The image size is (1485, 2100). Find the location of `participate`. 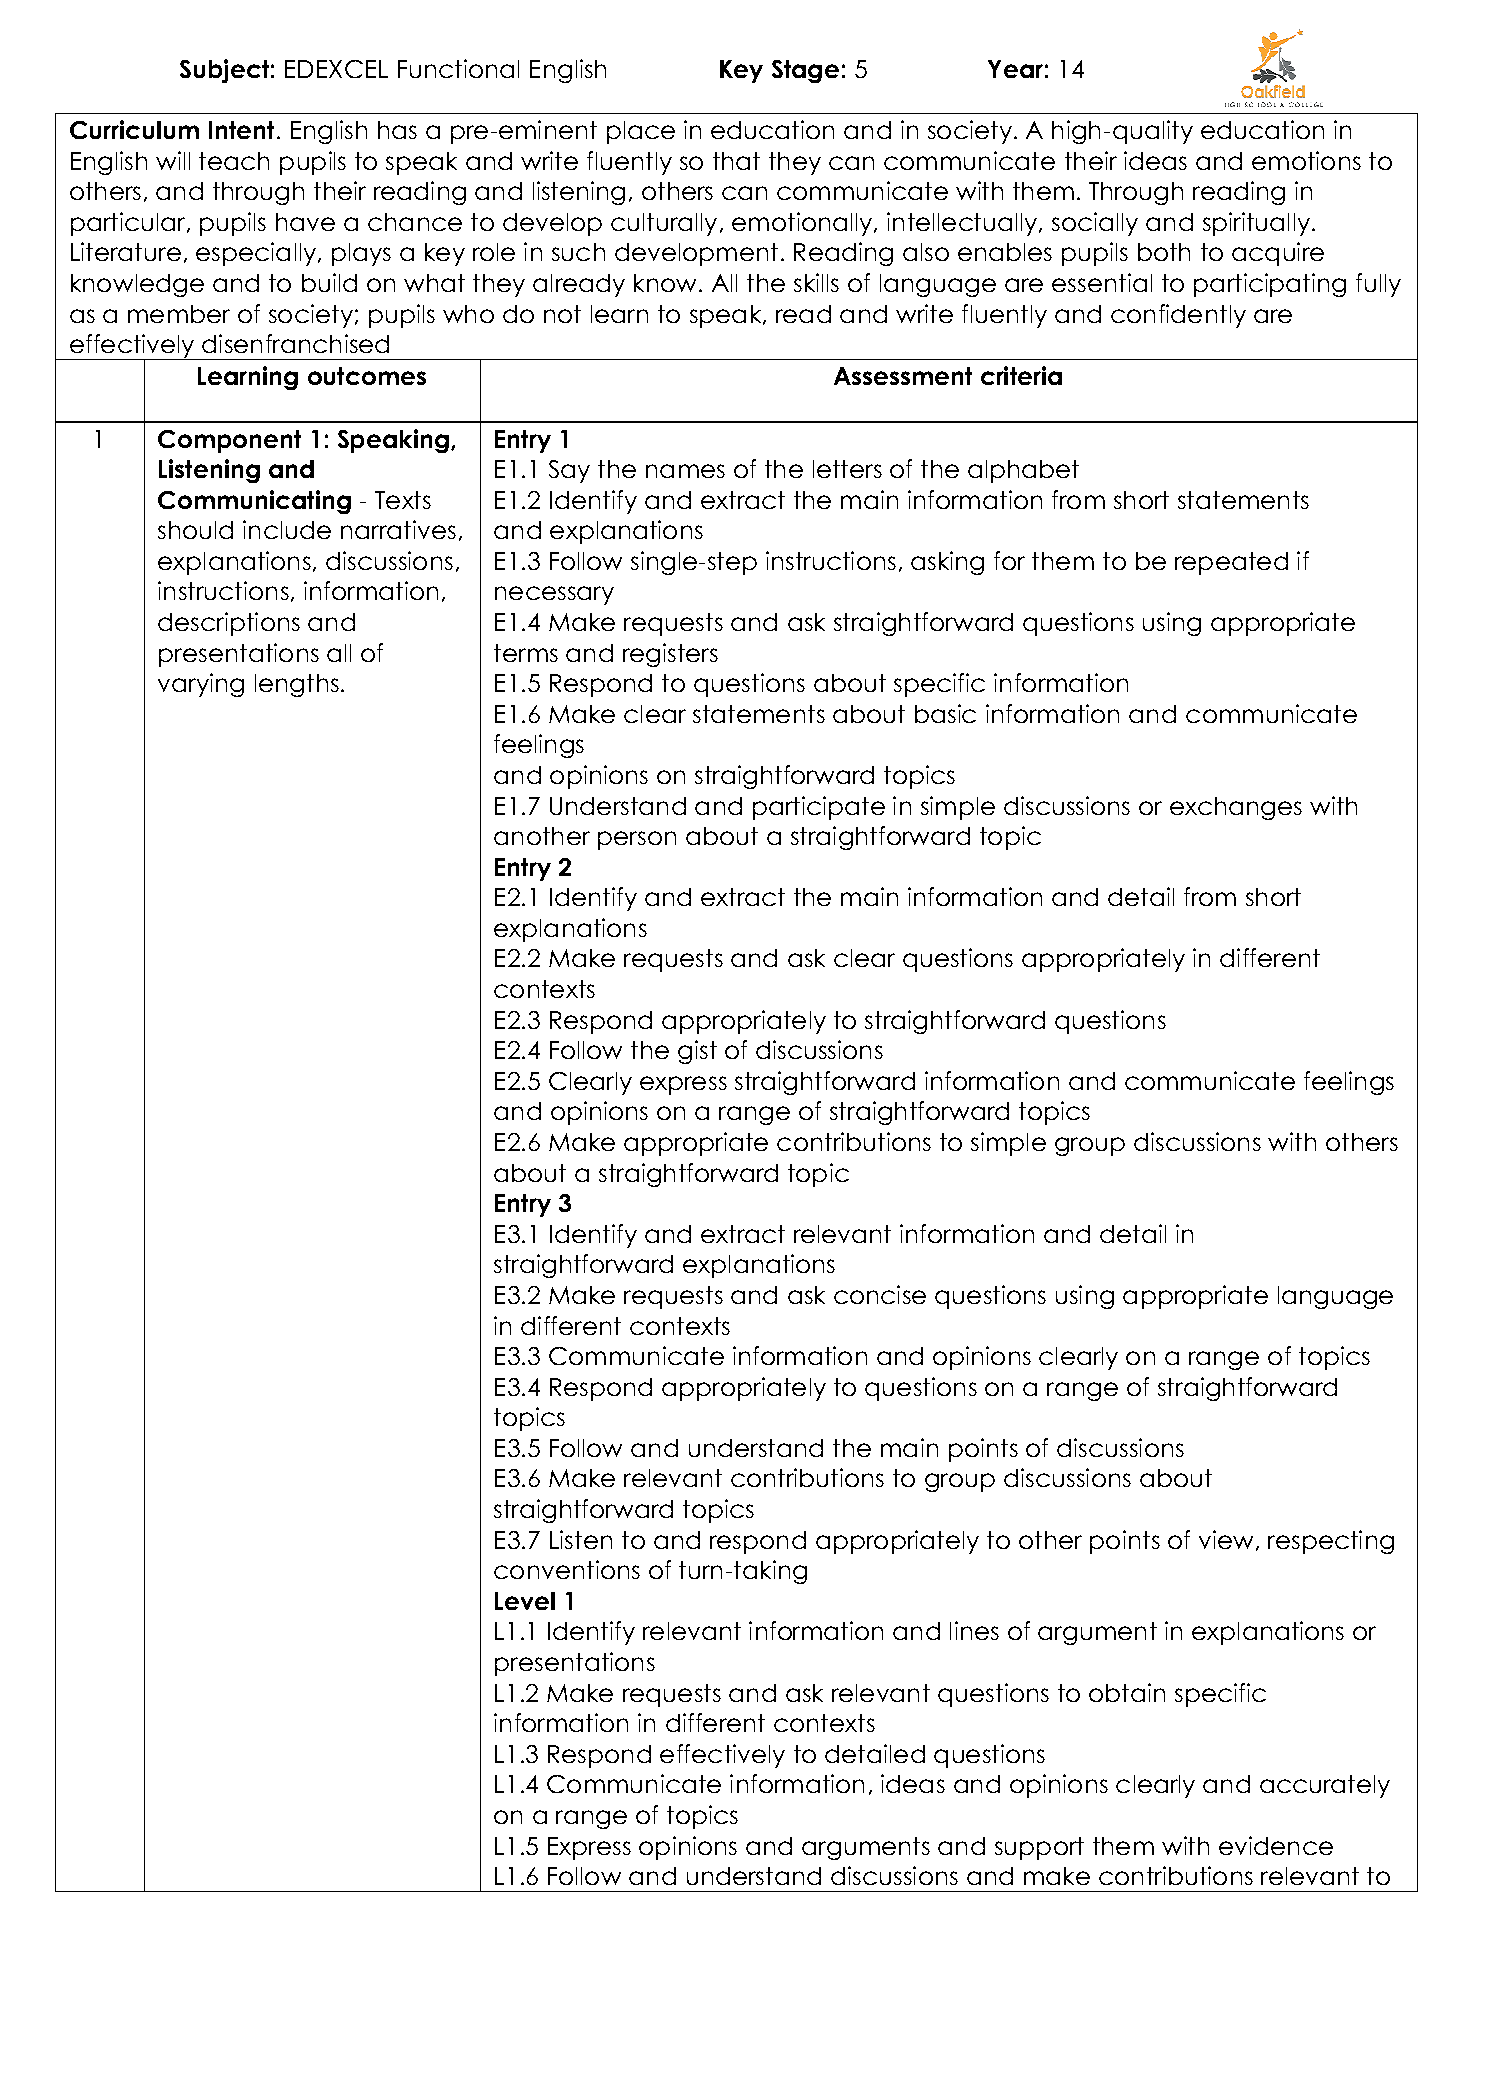

participate is located at coordinates (819, 808).
